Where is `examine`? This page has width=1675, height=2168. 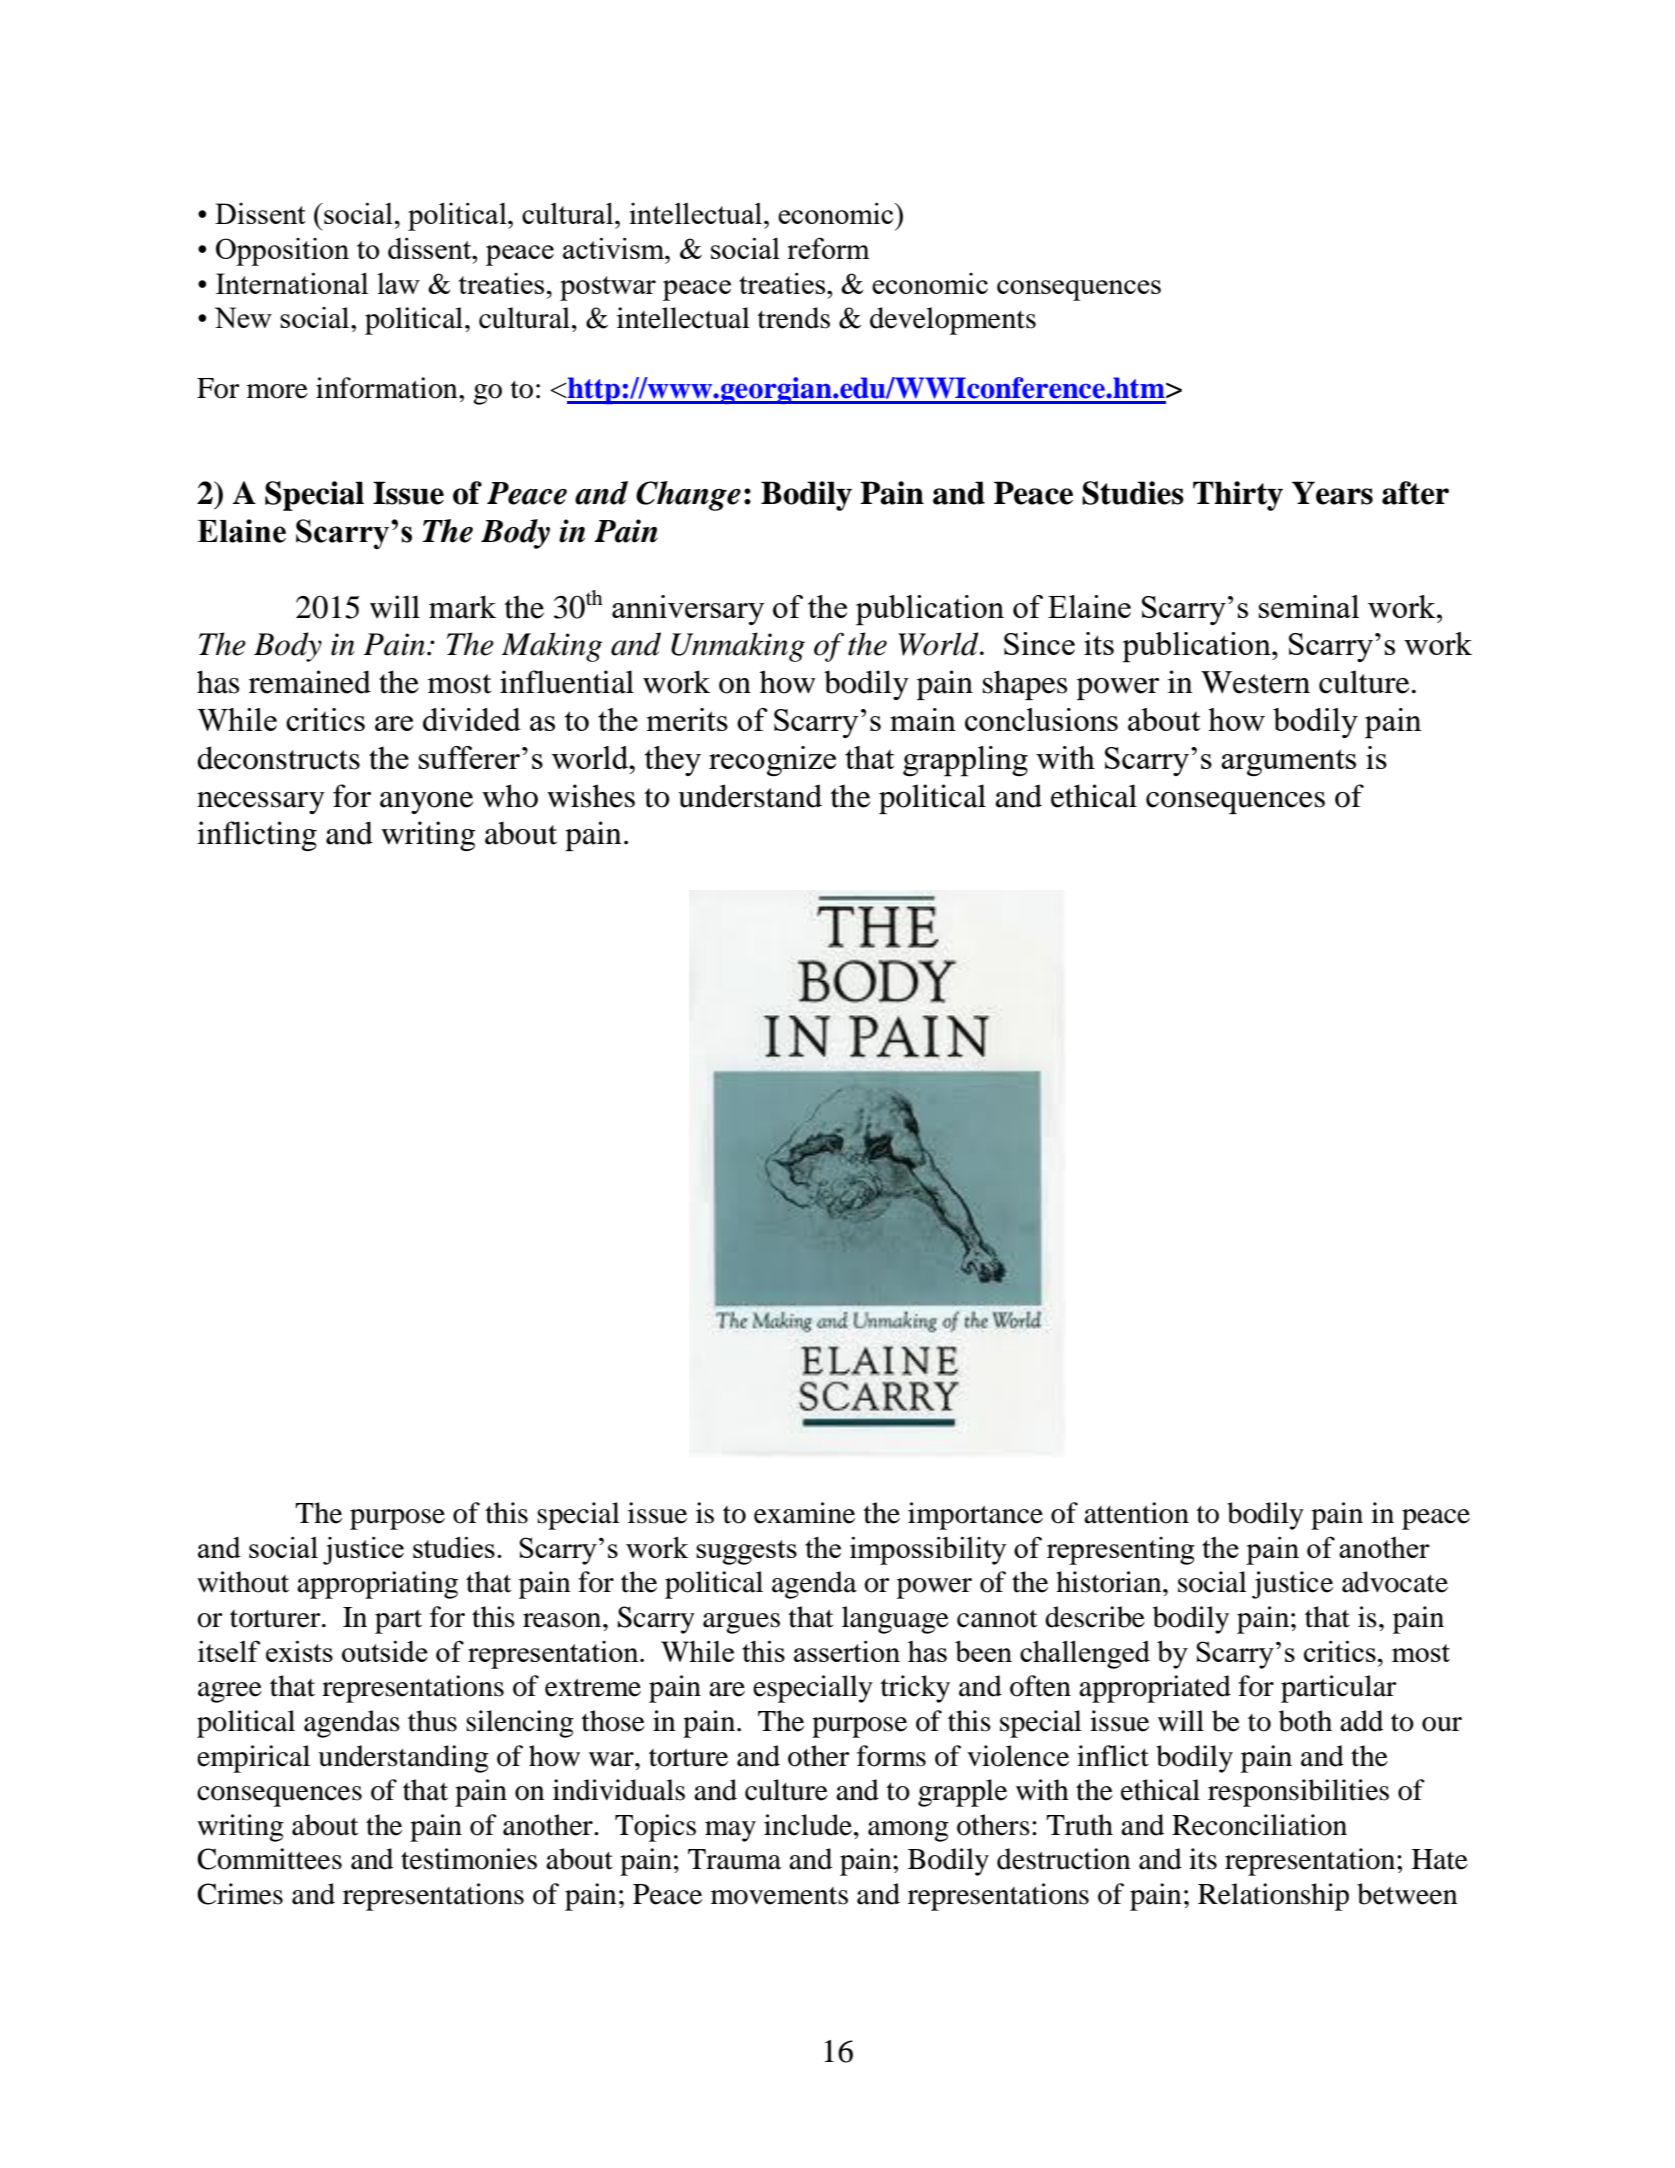
examine is located at coordinates (804, 1513).
